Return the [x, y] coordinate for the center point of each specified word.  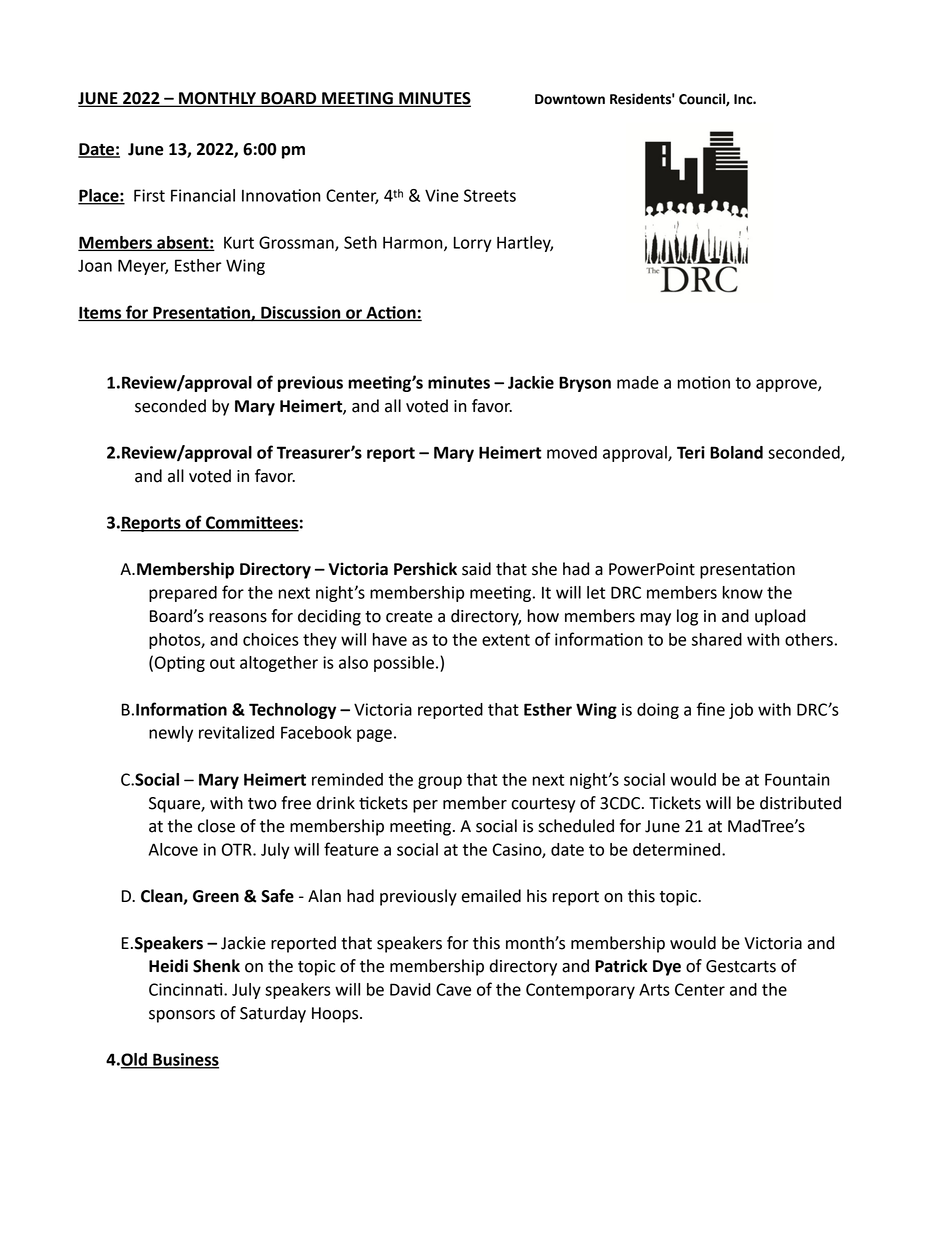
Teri [691, 452]
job [741, 711]
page [374, 735]
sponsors [182, 1016]
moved [572, 452]
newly [171, 734]
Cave [453, 989]
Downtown [570, 99]
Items [101, 313]
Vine [442, 195]
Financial [203, 195]
